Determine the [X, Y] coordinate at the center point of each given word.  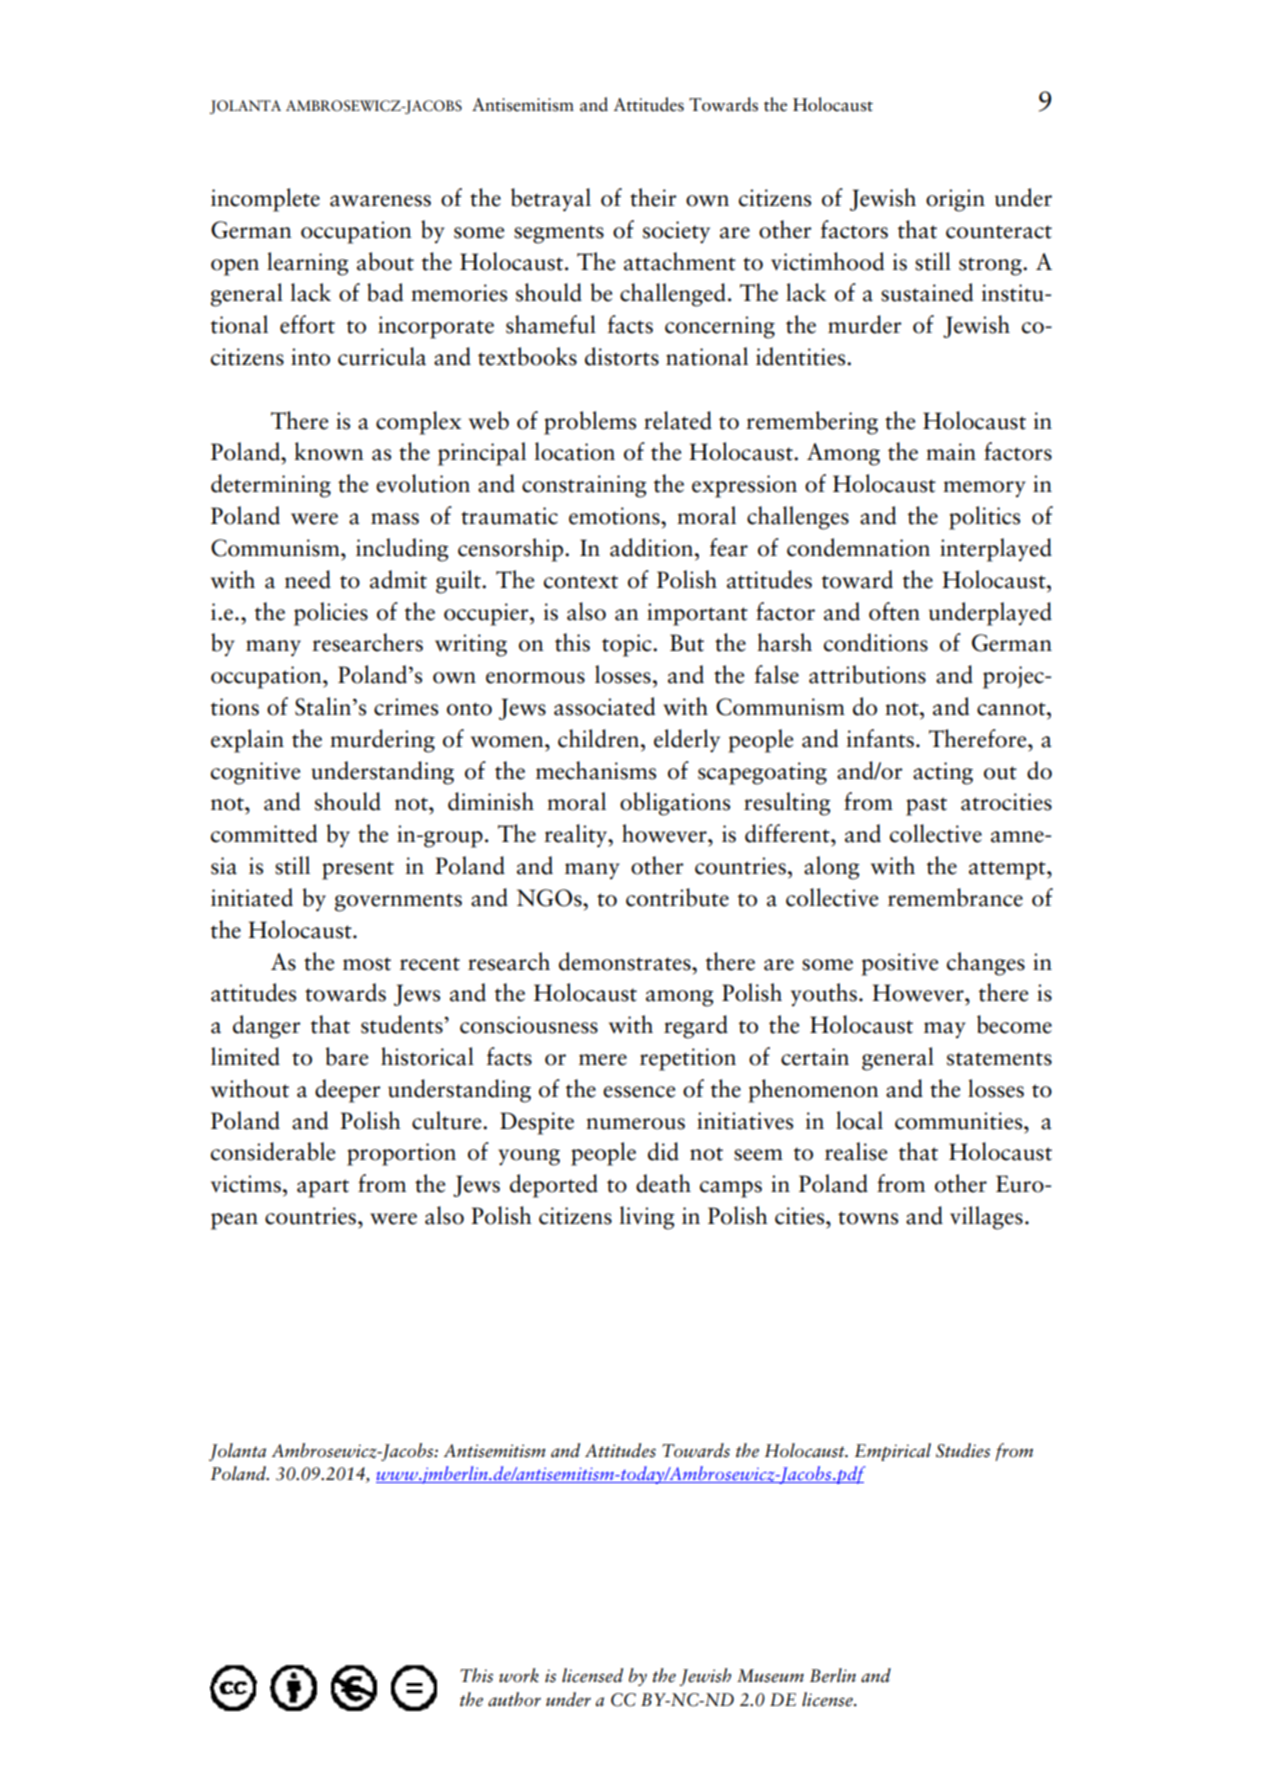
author [514, 1699]
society [676, 232]
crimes [406, 707]
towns [868, 1218]
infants [880, 738]
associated [604, 706]
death [663, 1183]
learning [307, 264]
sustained [927, 292]
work [519, 1675]
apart [323, 1188]
